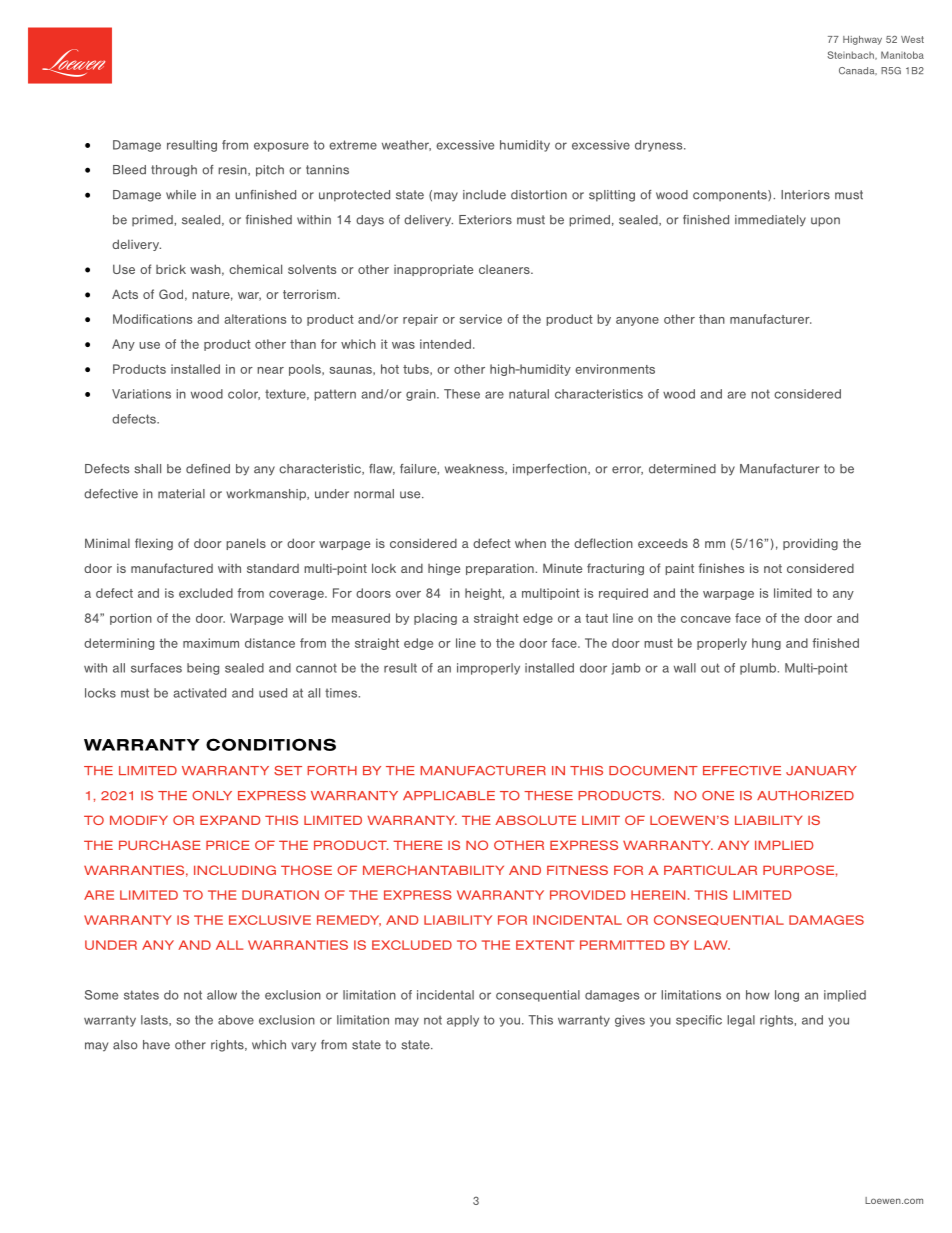 The image size is (952, 1233). What do you see at coordinates (902, 55) in the page?
I see `Manitoba` at bounding box center [902, 55].
